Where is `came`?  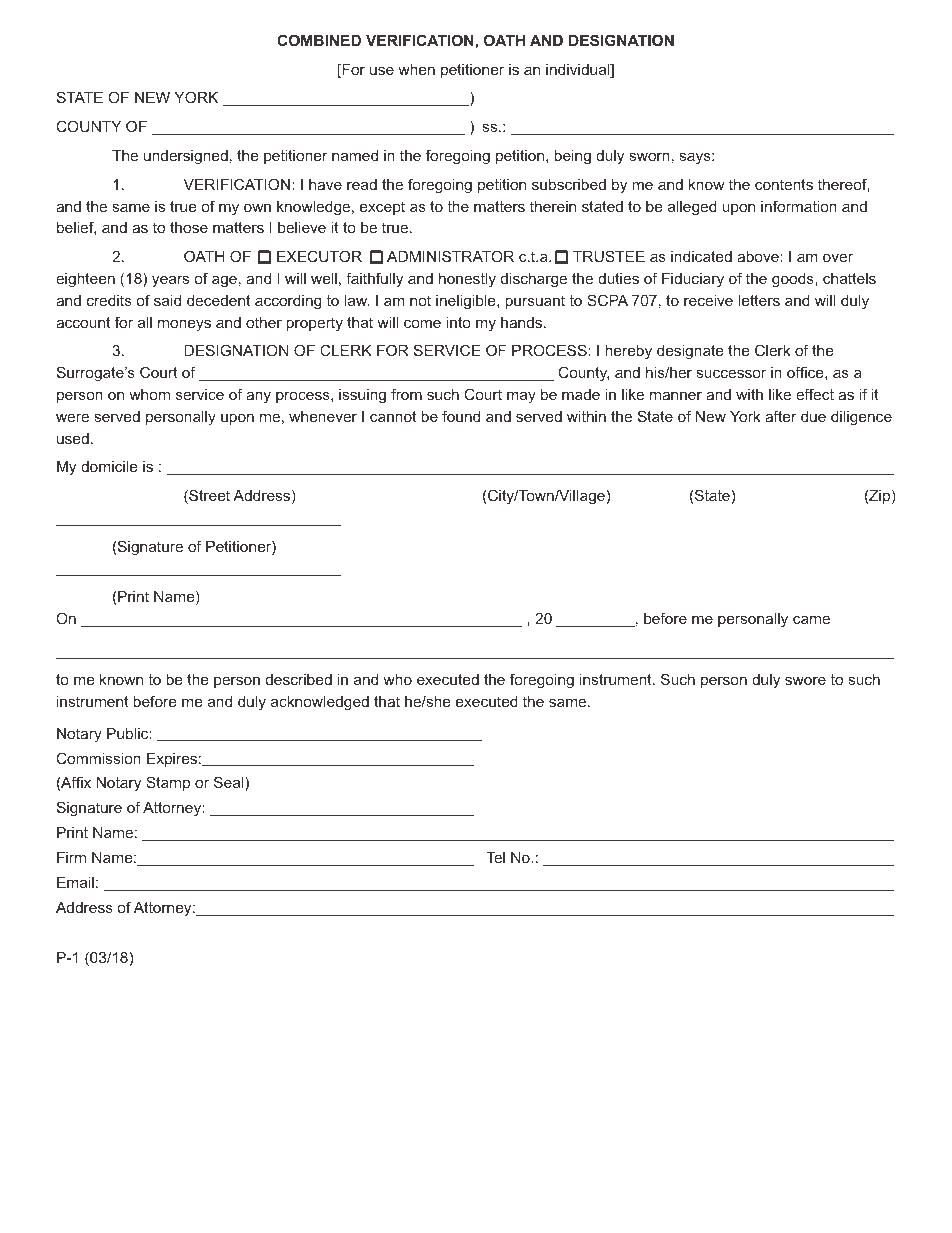 came is located at coordinates (811, 619).
